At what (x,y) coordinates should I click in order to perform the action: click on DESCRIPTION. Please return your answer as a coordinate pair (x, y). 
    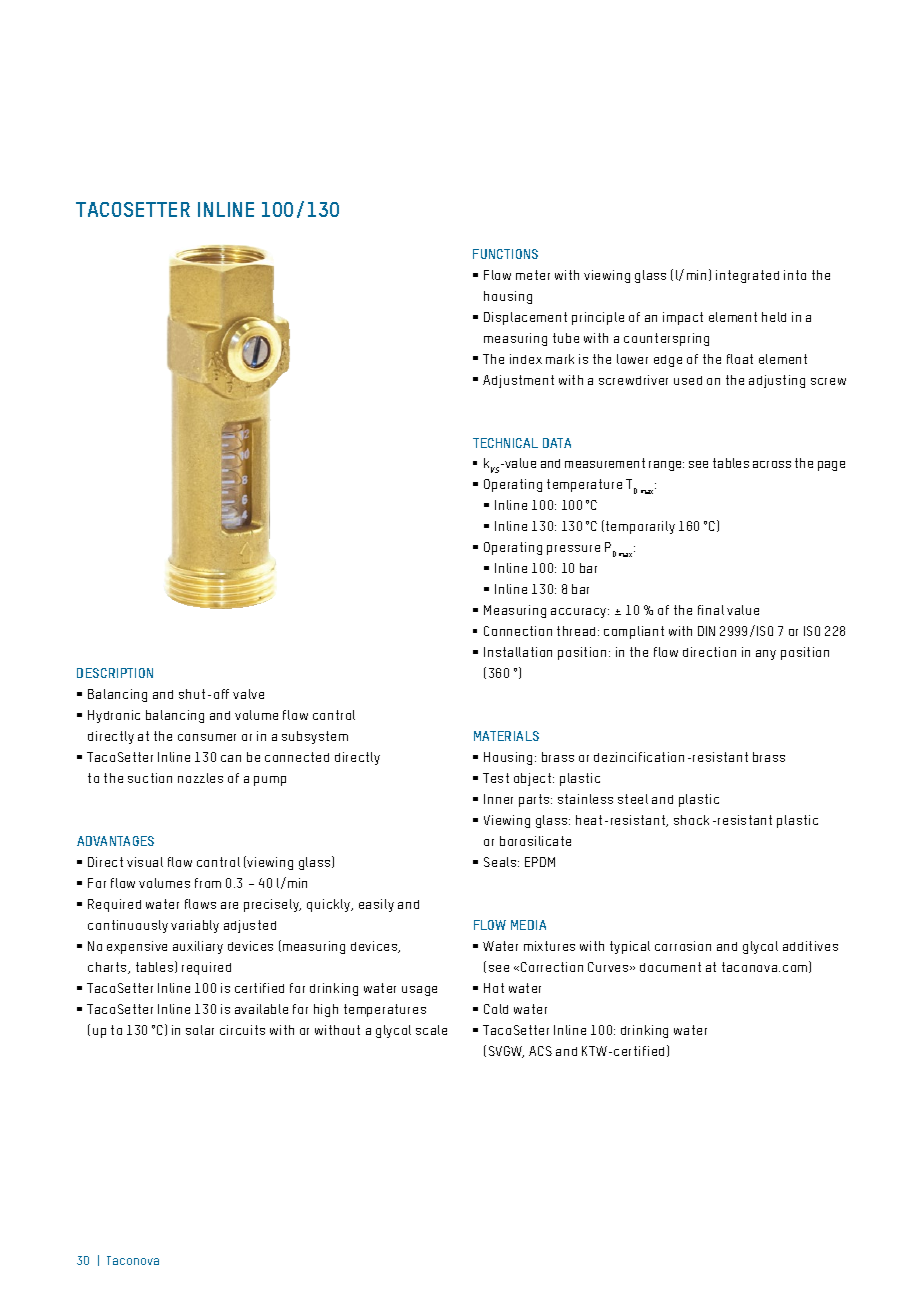
    Looking at the image, I should click on (115, 673).
